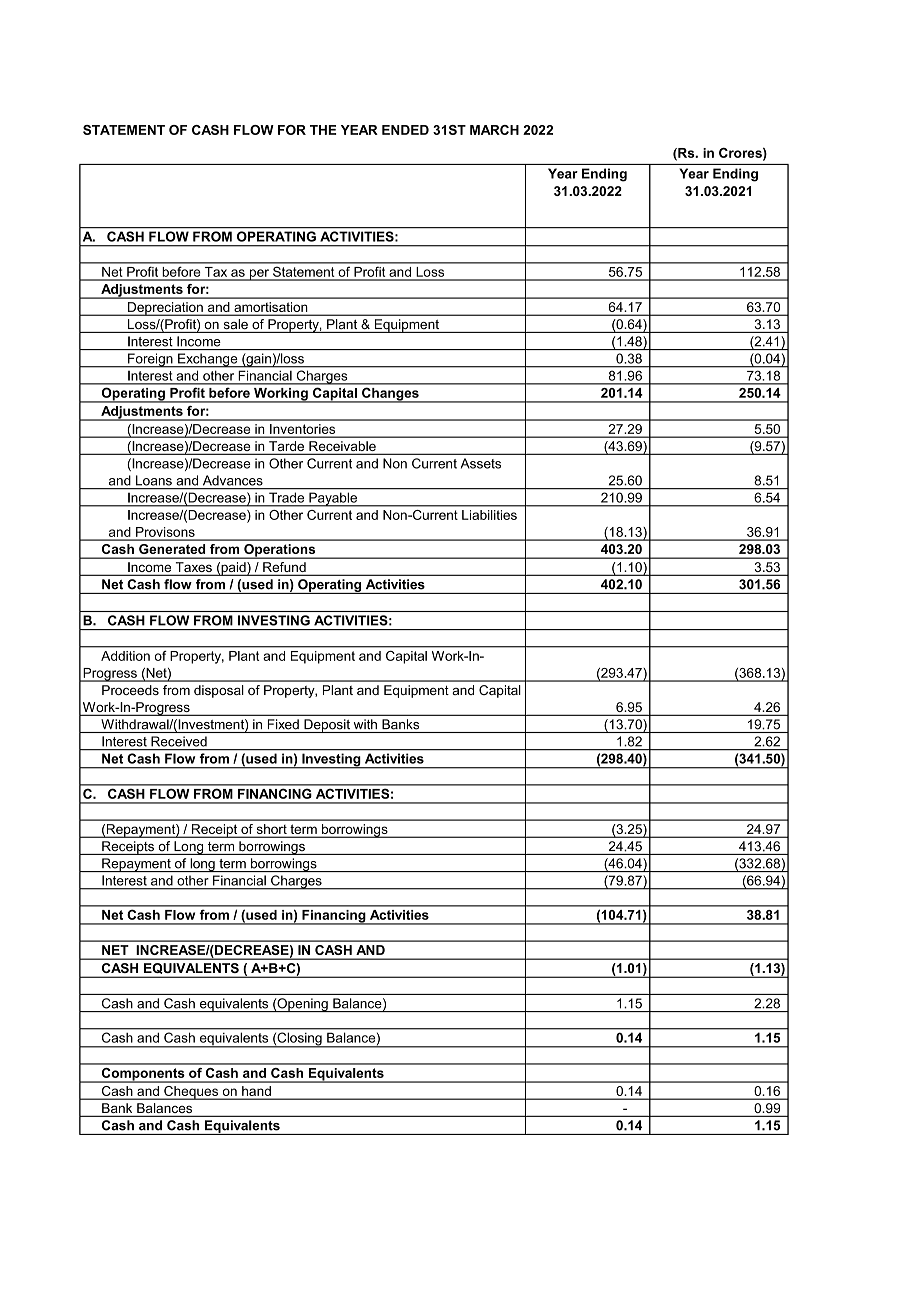 The width and height of the screenshot is (924, 1308). Describe the element at coordinates (481, 463) in the screenshot. I see `Assets` at that location.
